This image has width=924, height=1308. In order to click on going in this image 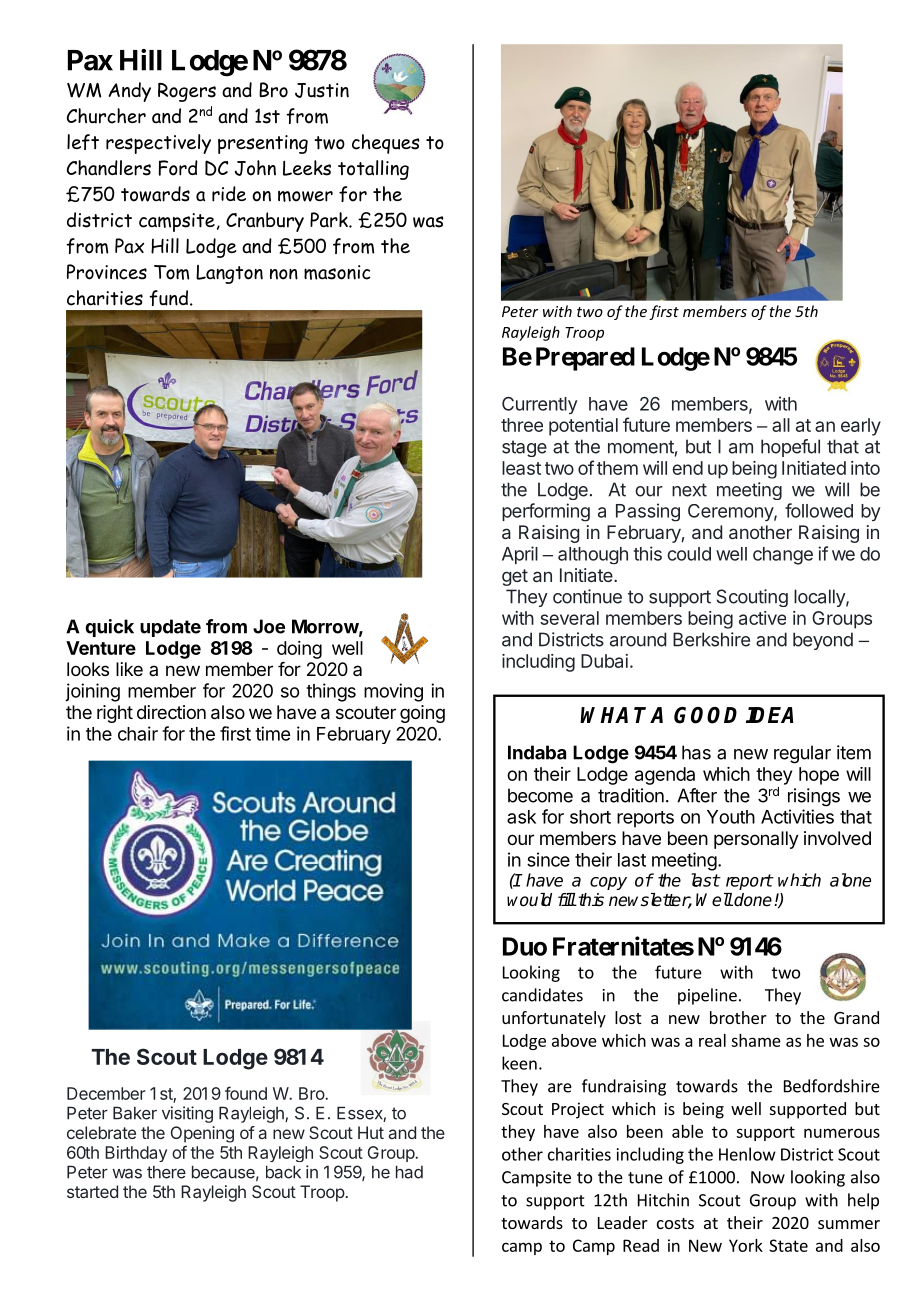, I will do `click(422, 714)`.
